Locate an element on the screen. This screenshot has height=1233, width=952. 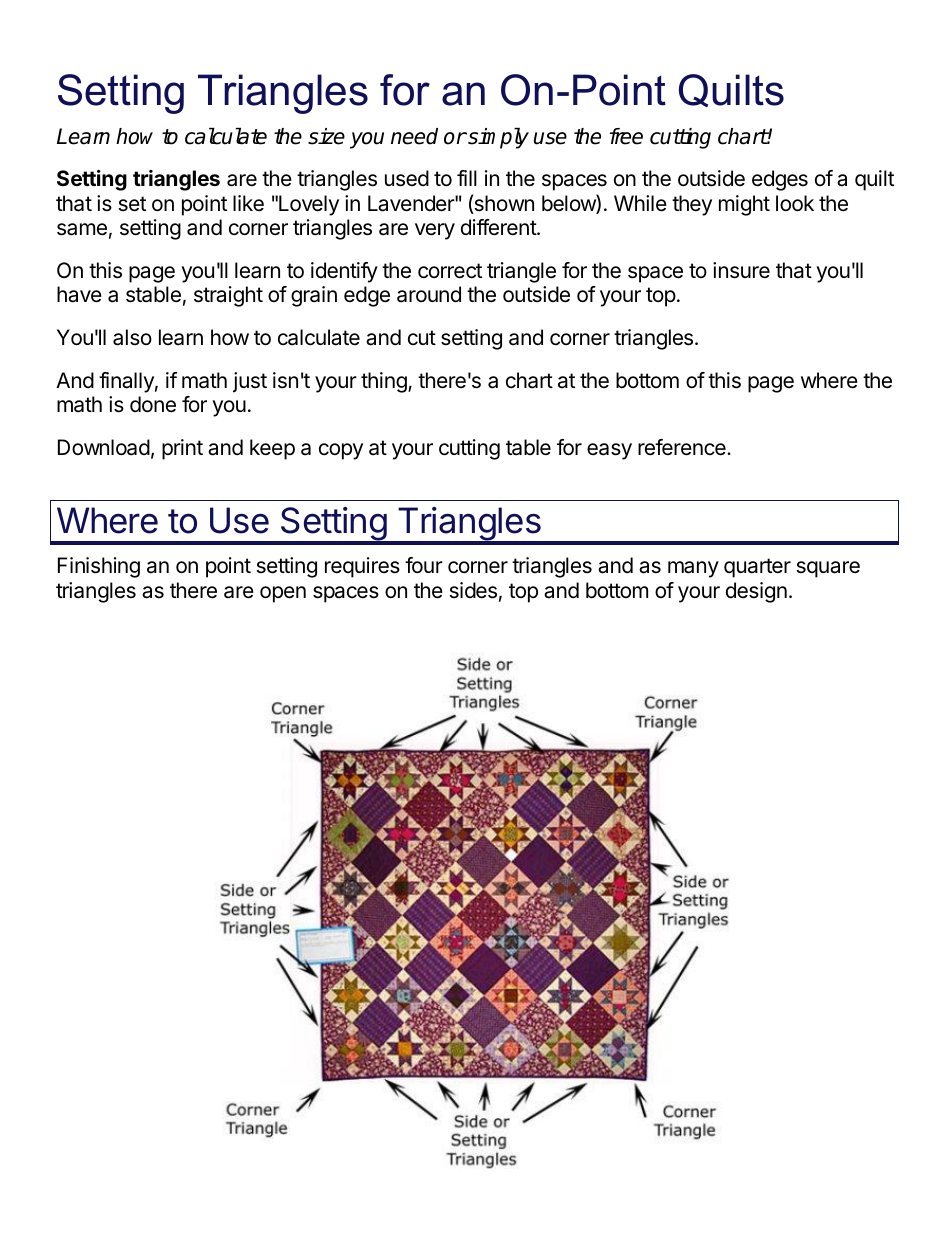
design is located at coordinates (756, 592).
